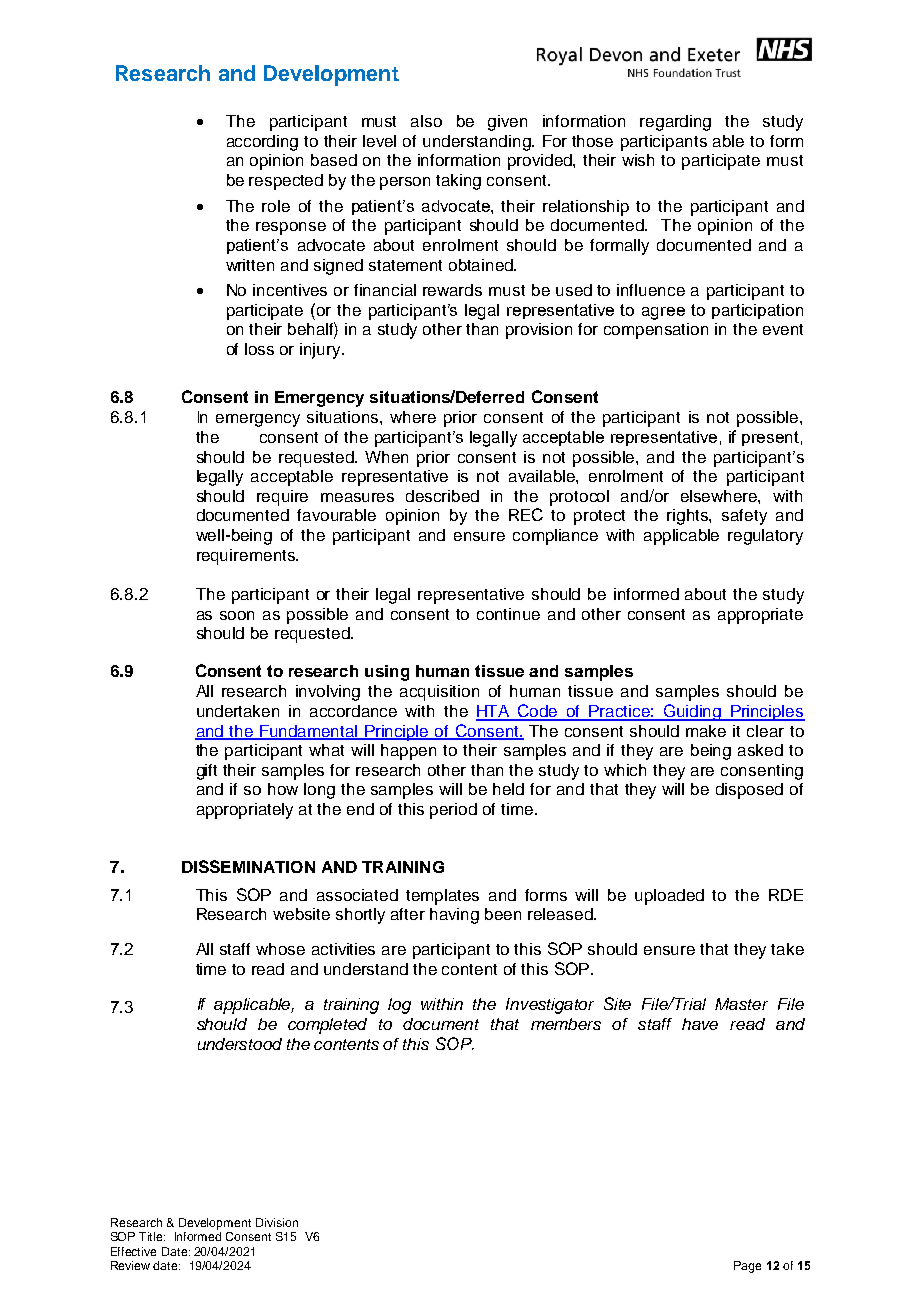  I want to click on Title, so click(152, 1236).
